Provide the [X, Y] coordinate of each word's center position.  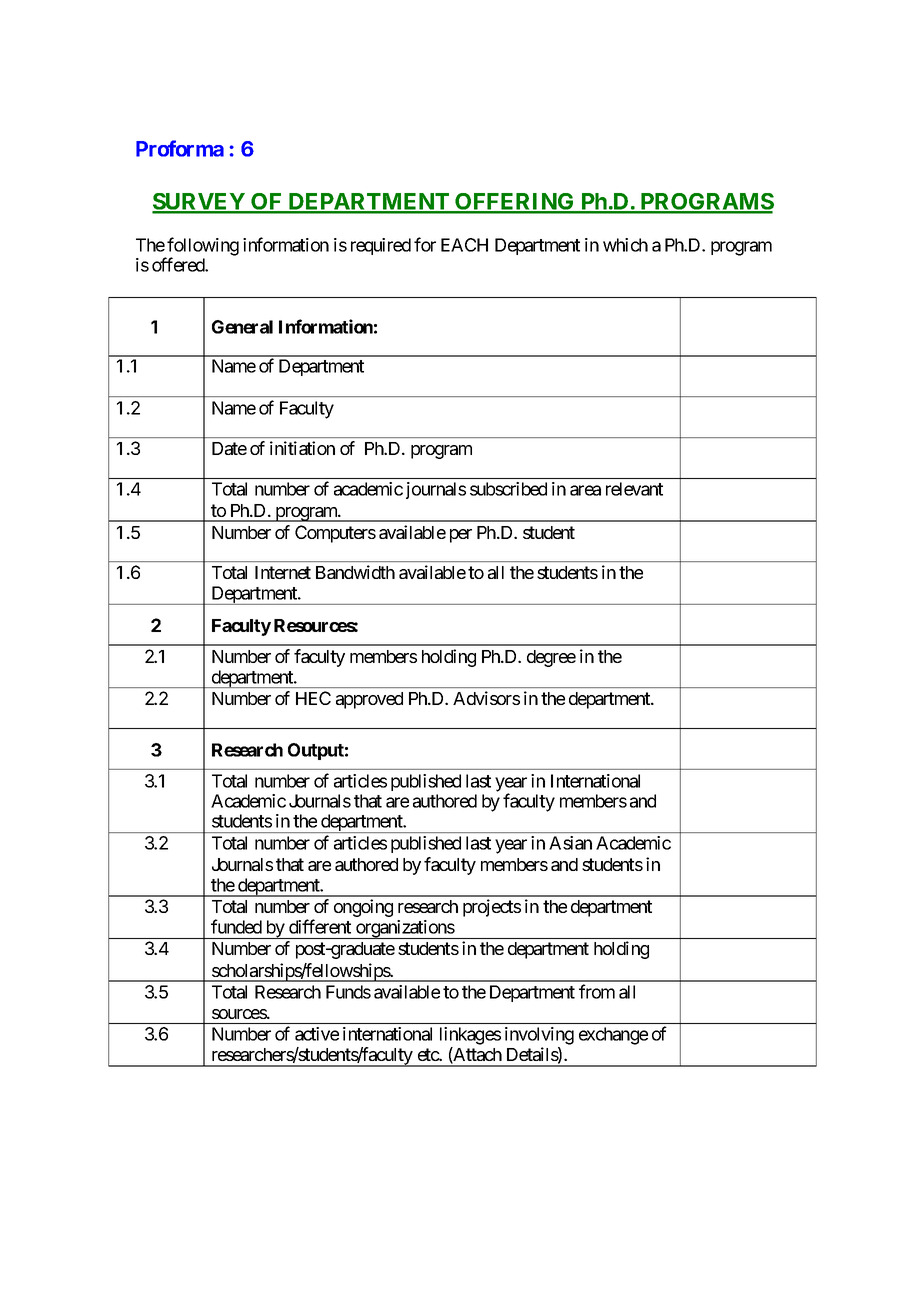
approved [369, 700]
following [203, 247]
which [625, 245]
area [585, 490]
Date [229, 448]
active [317, 1034]
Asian [570, 843]
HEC [313, 698]
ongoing [363, 908]
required [381, 246]
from [597, 991]
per [461, 536]
